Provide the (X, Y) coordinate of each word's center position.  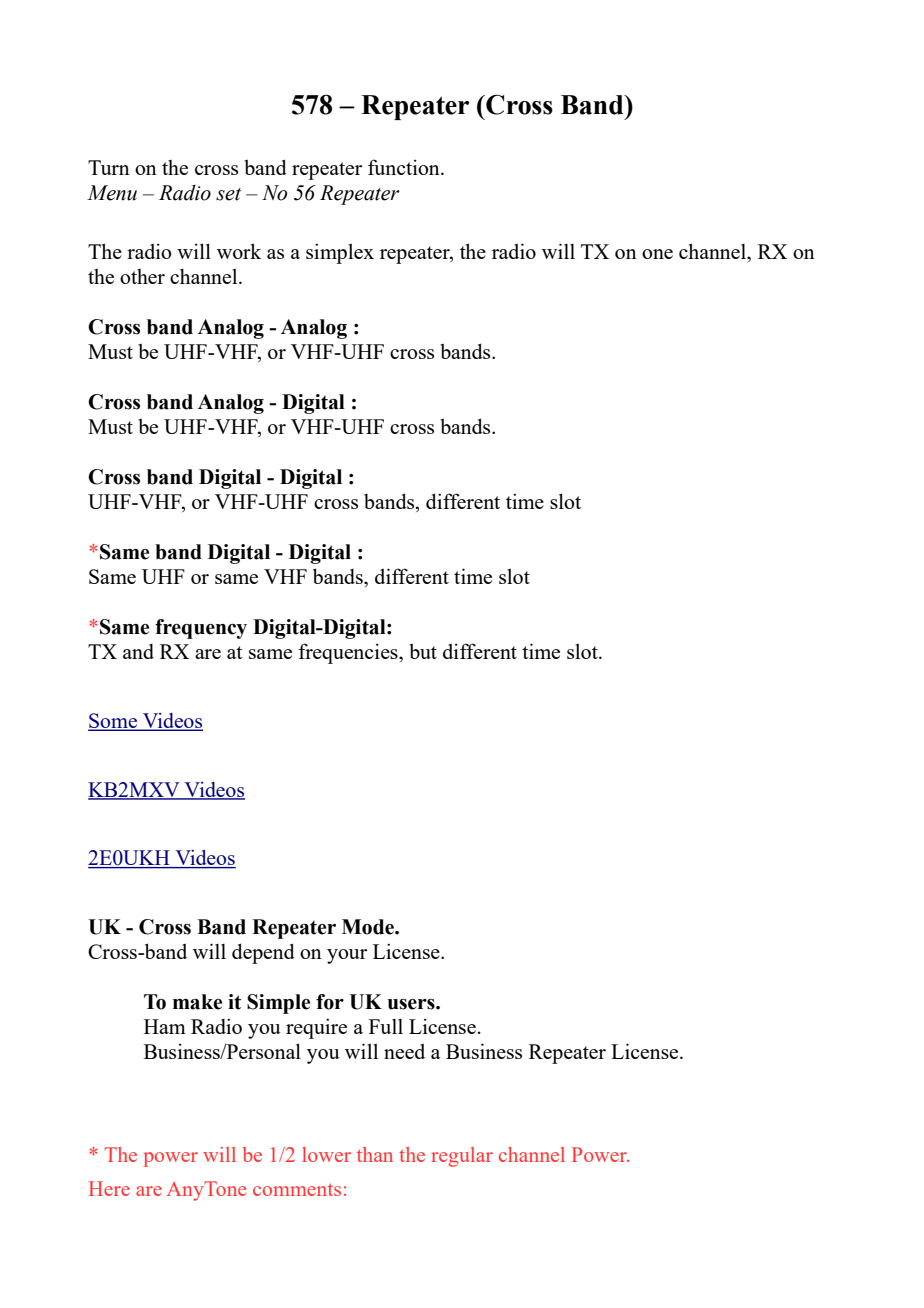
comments (297, 1189)
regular (462, 1157)
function (405, 167)
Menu (112, 193)
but (423, 651)
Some (114, 722)
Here (109, 1188)
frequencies (349, 653)
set (228, 194)
